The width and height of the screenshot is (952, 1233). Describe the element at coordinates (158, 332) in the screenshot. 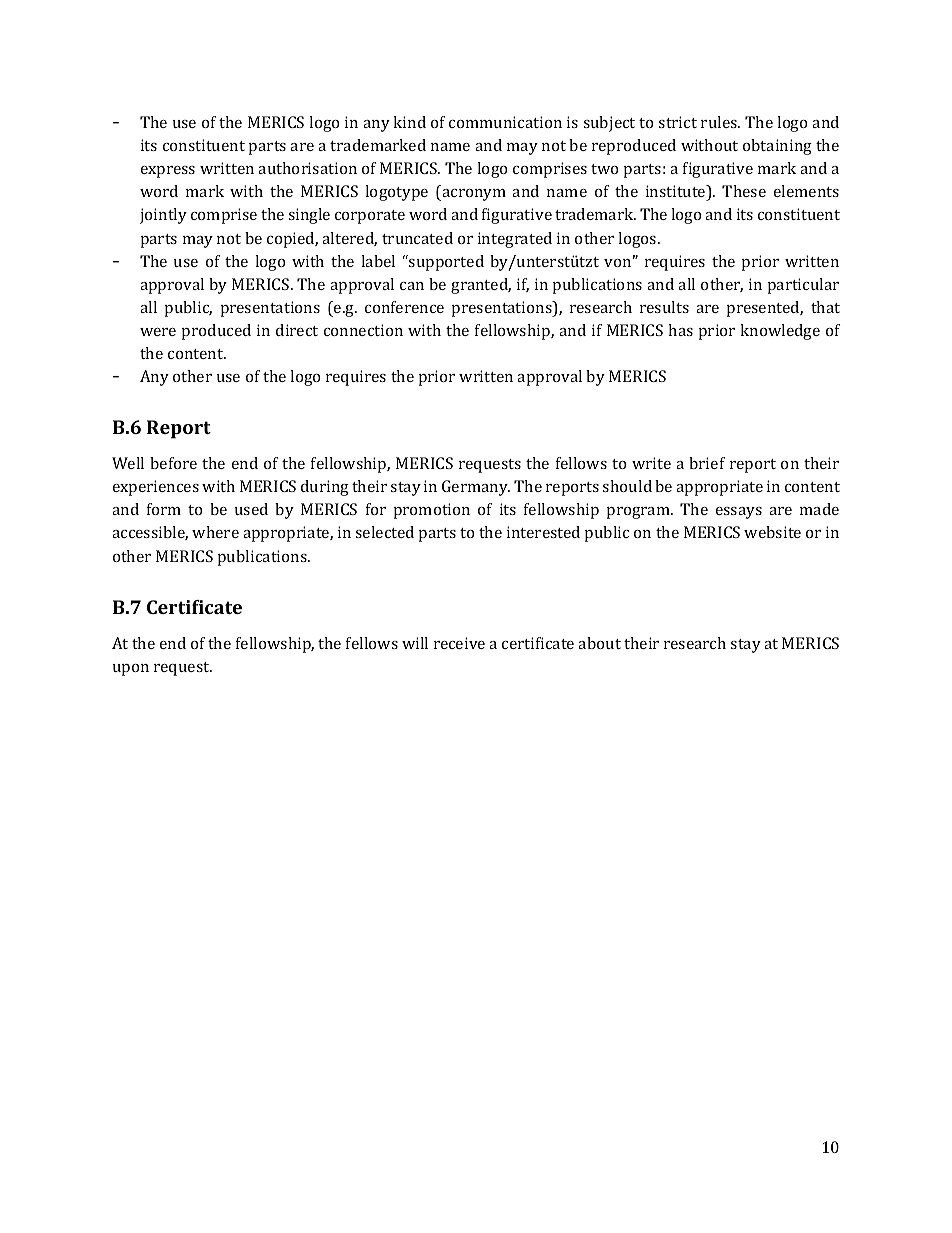

I see `were` at that location.
